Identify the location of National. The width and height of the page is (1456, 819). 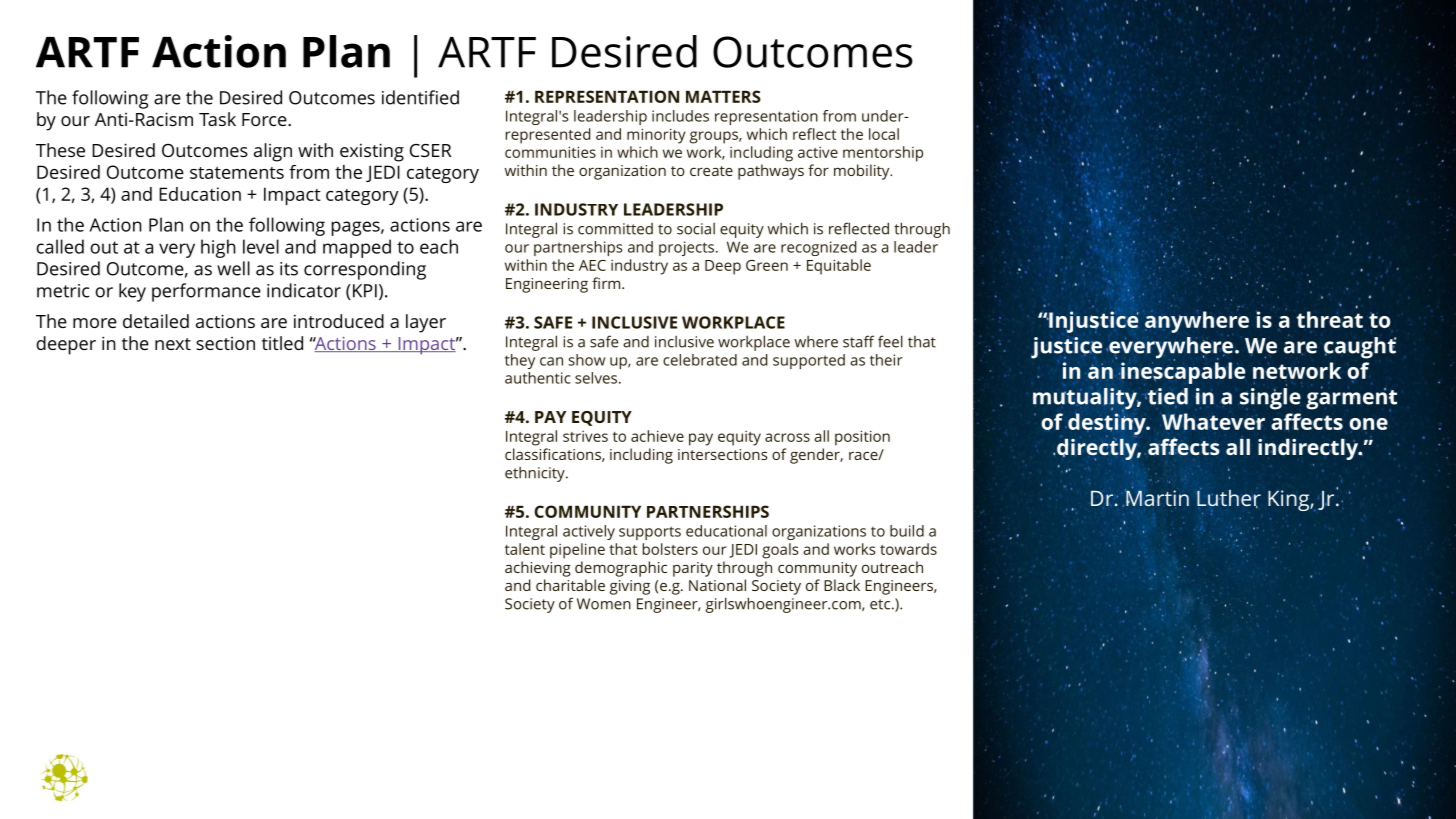
(717, 585).
